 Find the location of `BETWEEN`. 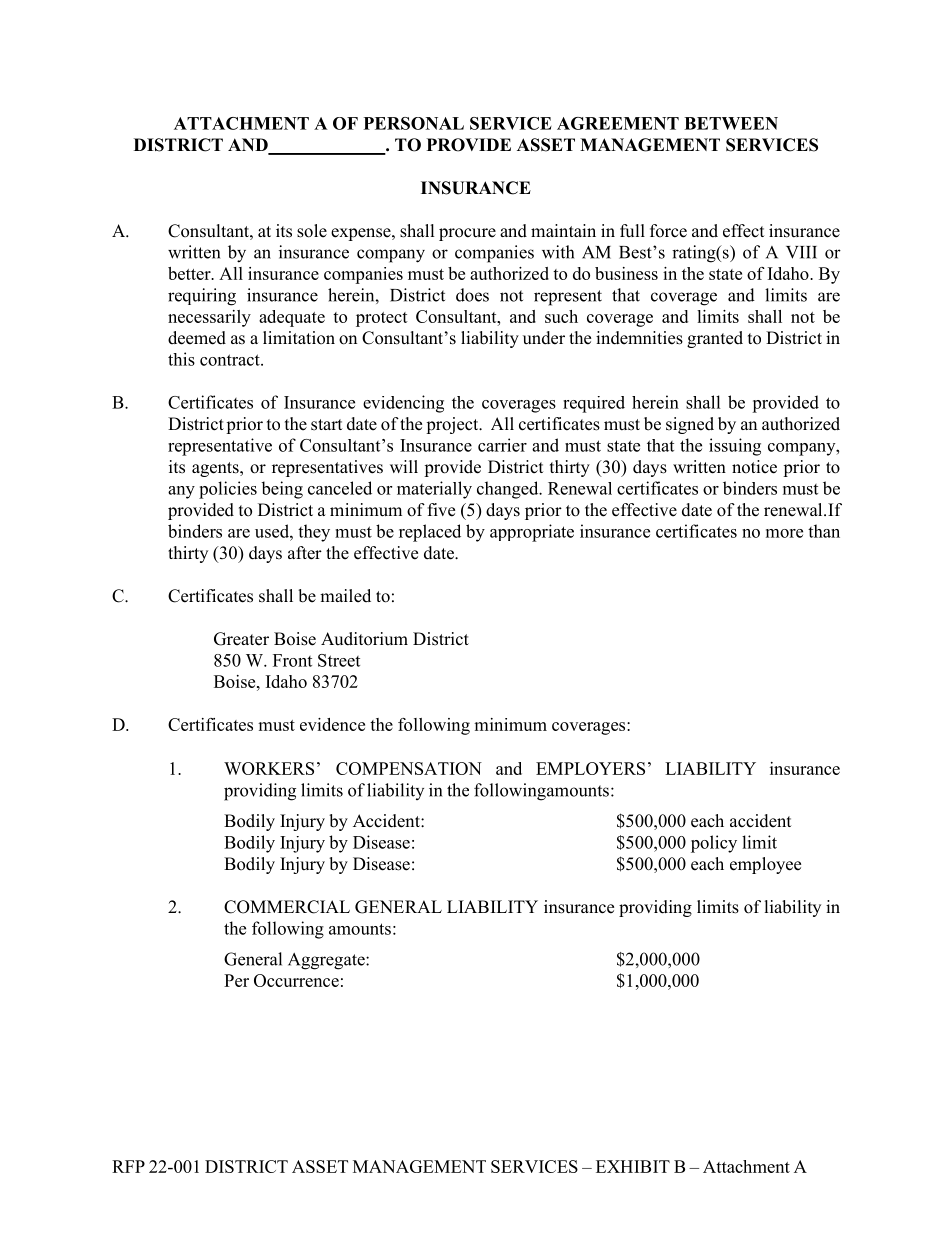

BETWEEN is located at coordinates (731, 123).
